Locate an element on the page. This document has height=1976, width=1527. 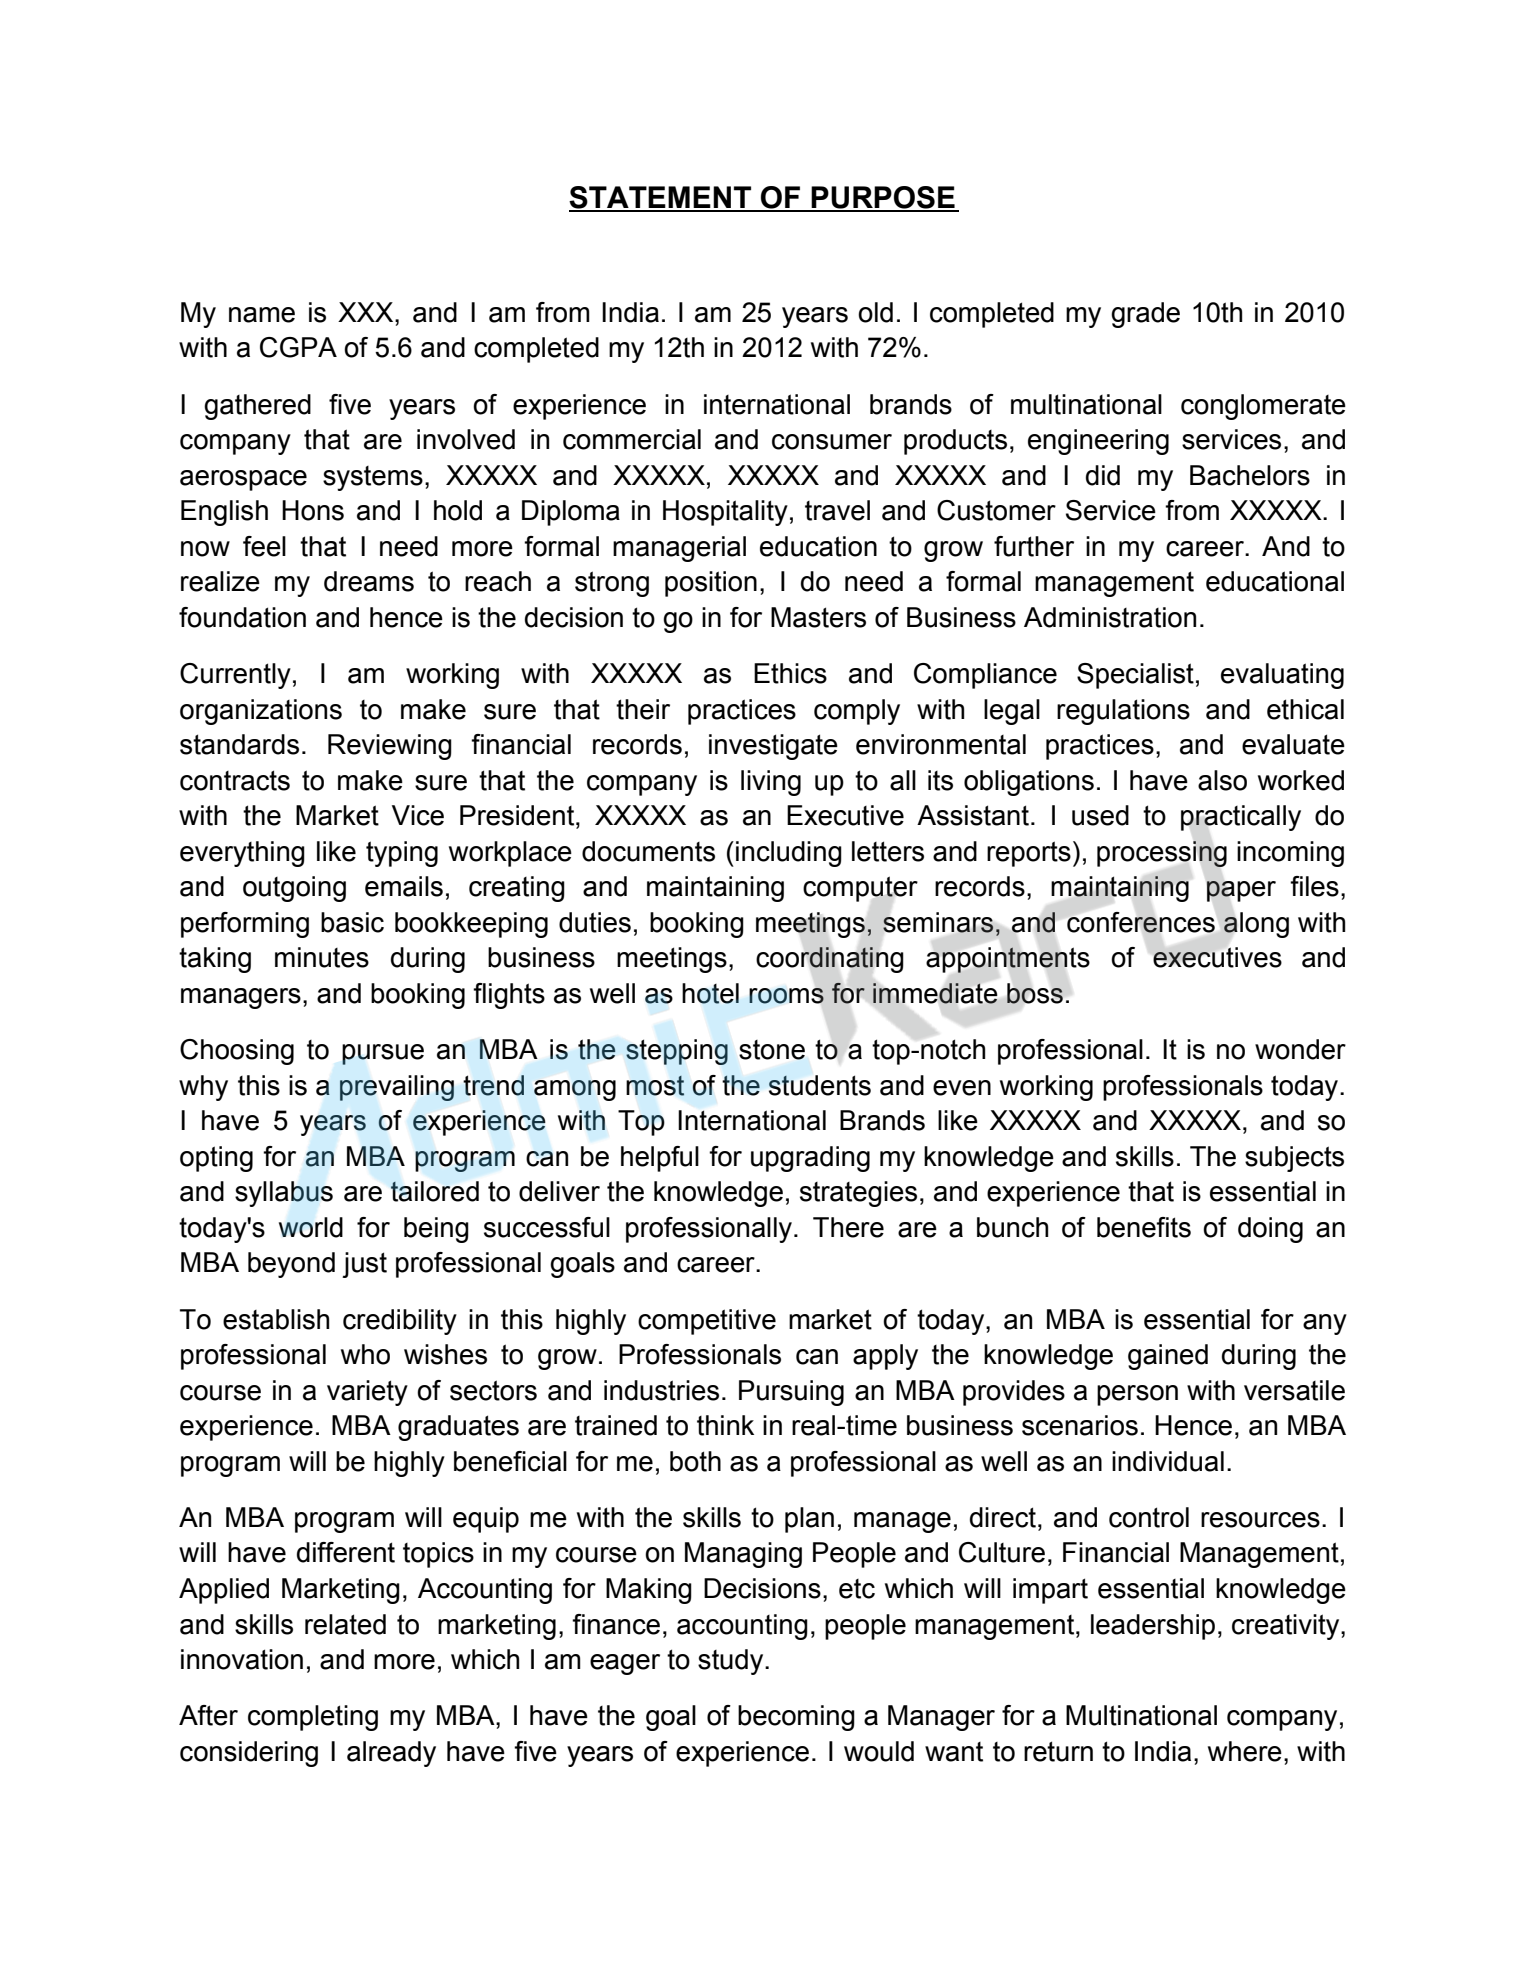
Masters is located at coordinates (818, 617).
